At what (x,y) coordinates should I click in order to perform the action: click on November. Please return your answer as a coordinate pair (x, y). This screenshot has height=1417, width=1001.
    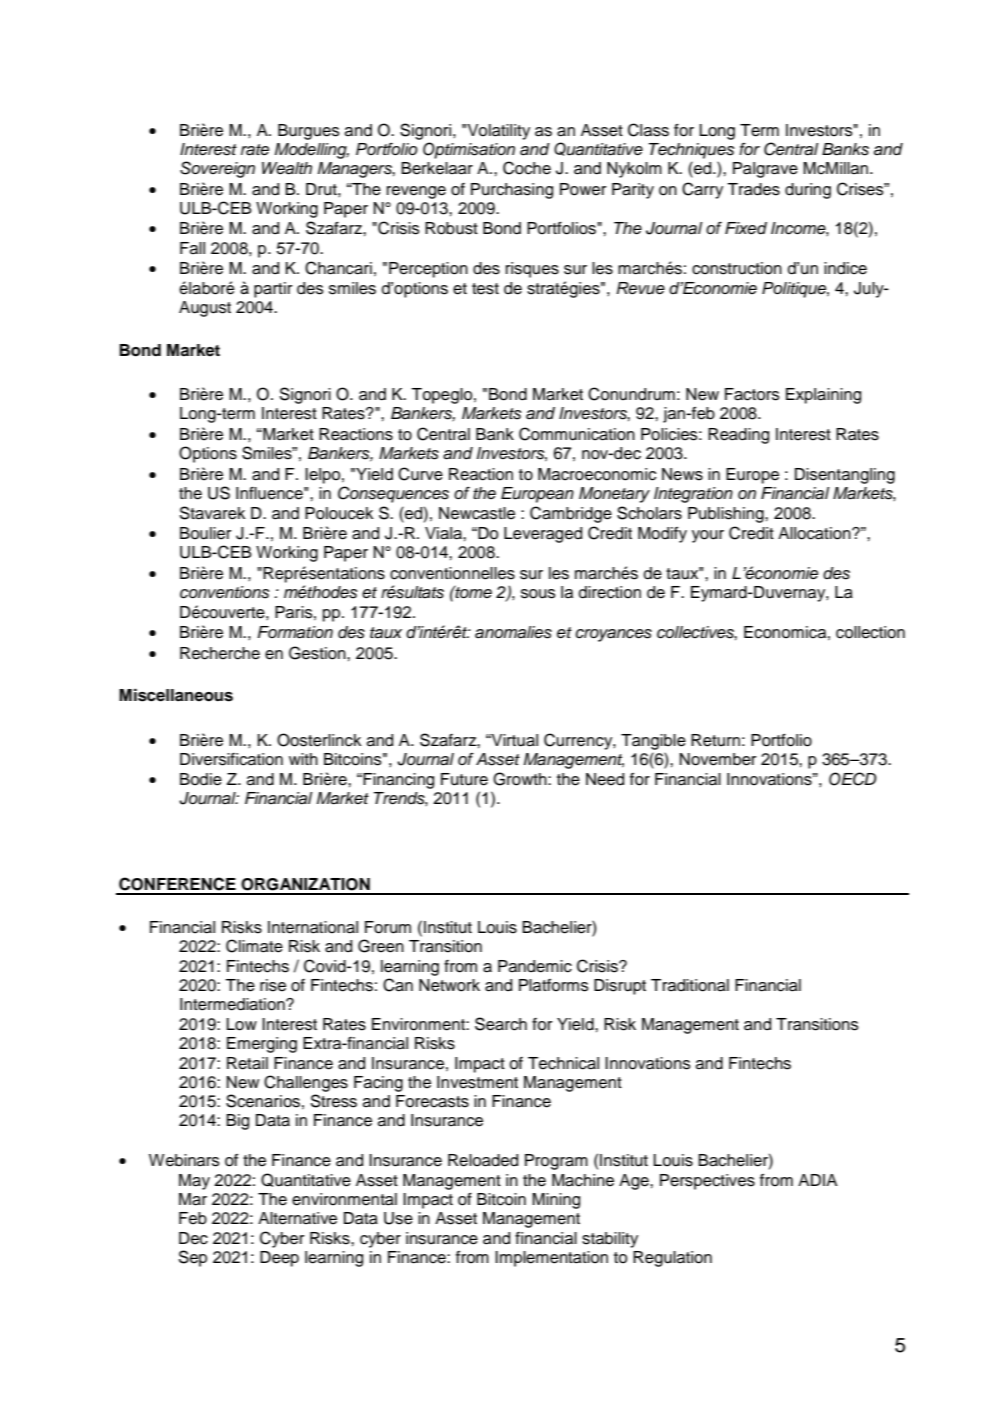
    Looking at the image, I should click on (718, 759).
